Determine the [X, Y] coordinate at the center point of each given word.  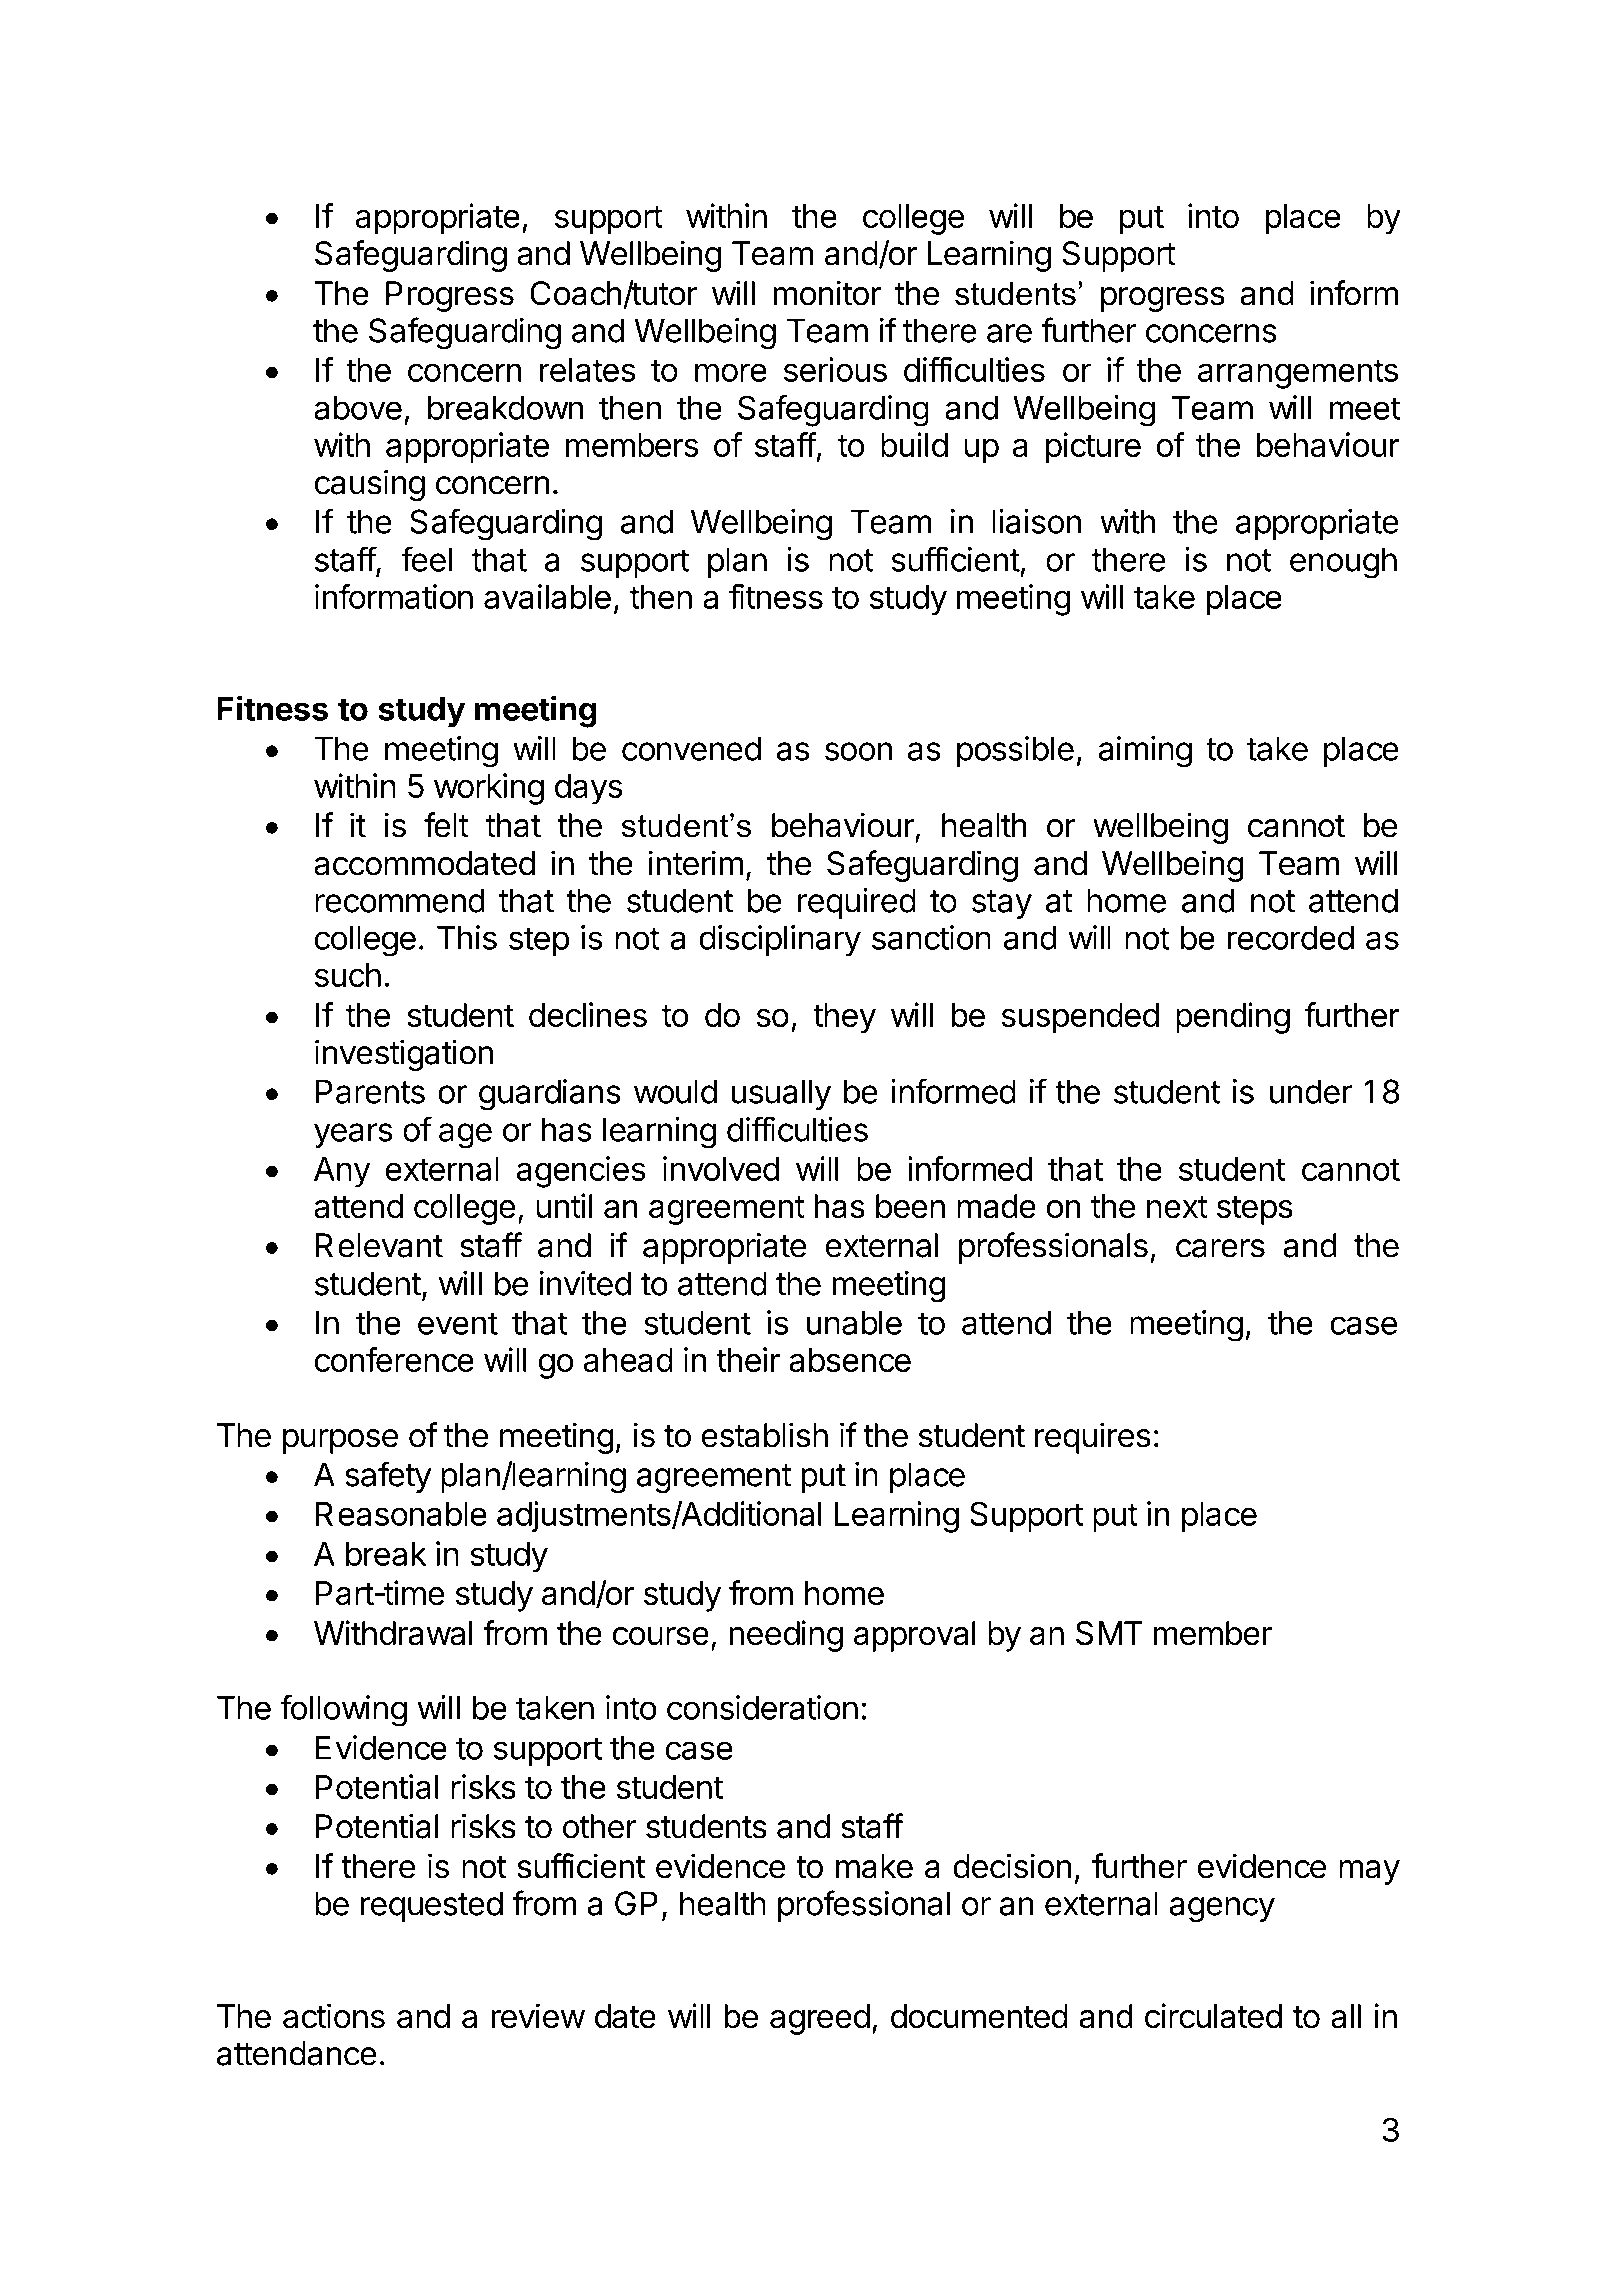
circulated [1213, 2016]
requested [432, 1906]
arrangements [1298, 374]
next [1177, 1207]
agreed [820, 2019]
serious [835, 369]
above [358, 408]
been [910, 1206]
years [353, 1135]
